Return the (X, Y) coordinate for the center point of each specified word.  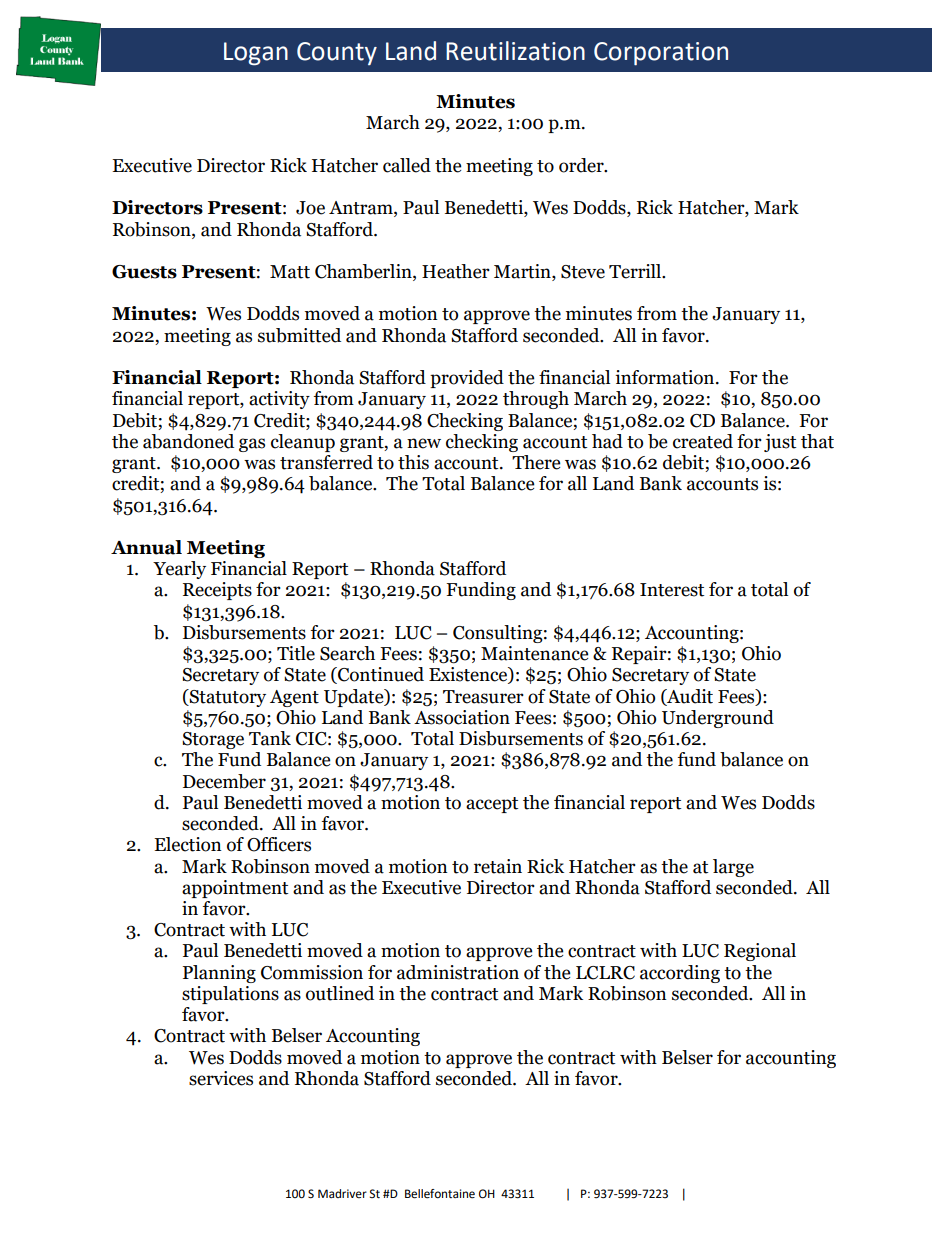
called (407, 165)
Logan (256, 54)
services (221, 1078)
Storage (213, 740)
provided (467, 379)
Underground (718, 719)
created (703, 441)
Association (462, 717)
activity (279, 400)
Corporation (661, 54)
